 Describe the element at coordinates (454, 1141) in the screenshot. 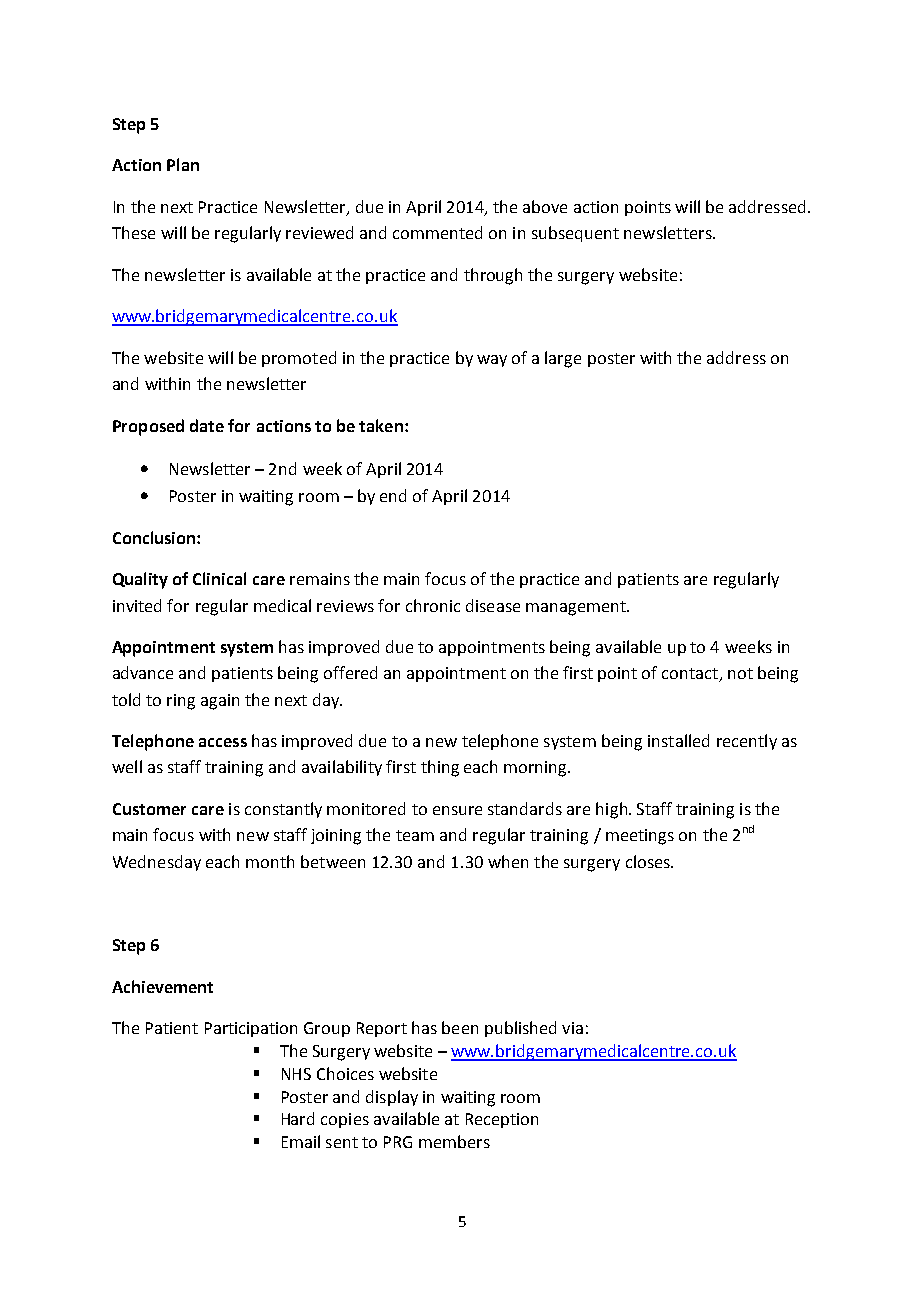

I see `members` at that location.
